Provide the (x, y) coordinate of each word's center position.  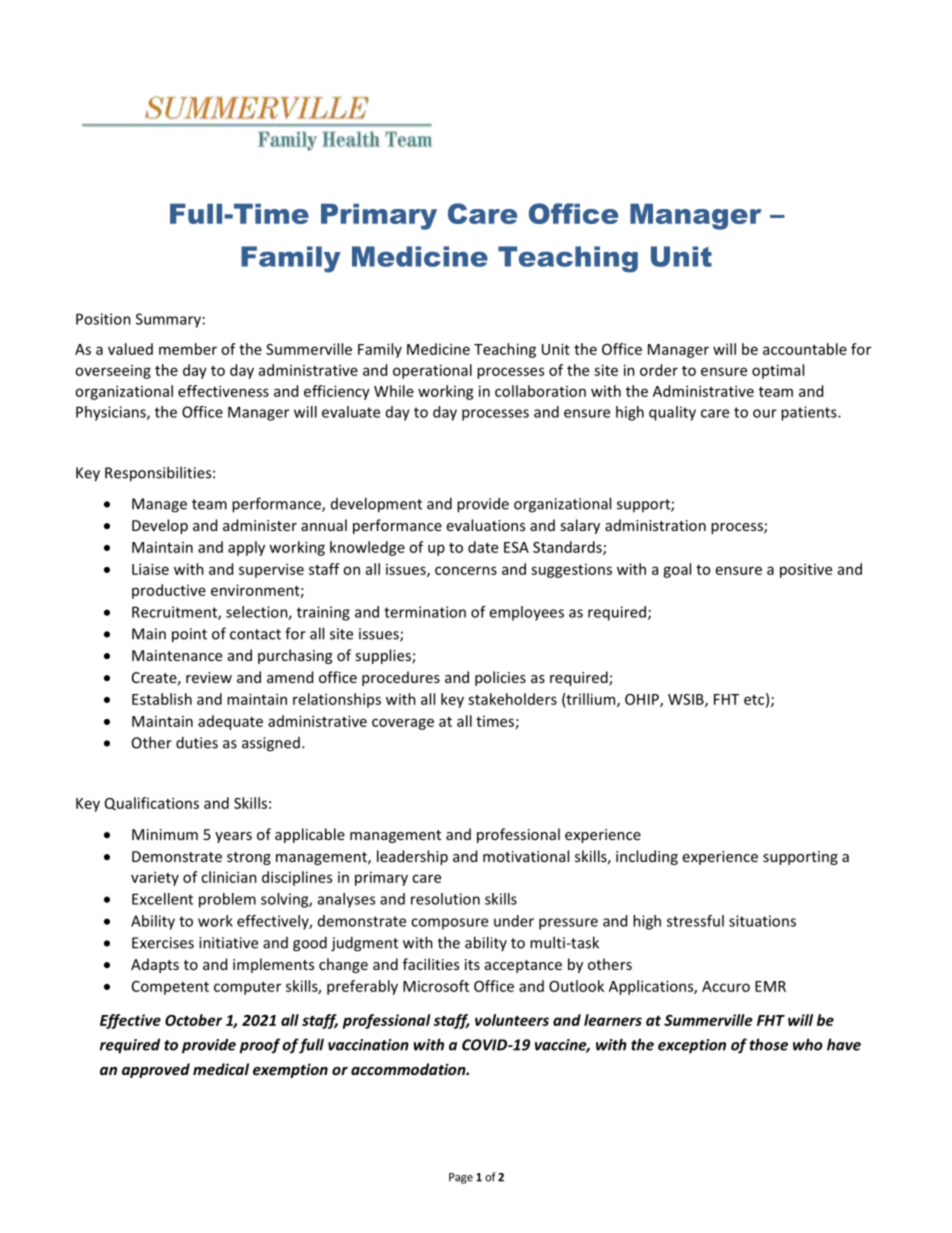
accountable (805, 349)
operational (432, 371)
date (483, 547)
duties (197, 742)
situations (762, 921)
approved (156, 1070)
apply (246, 548)
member (188, 349)
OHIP (643, 700)
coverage (403, 724)
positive (806, 570)
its (472, 964)
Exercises (163, 943)
